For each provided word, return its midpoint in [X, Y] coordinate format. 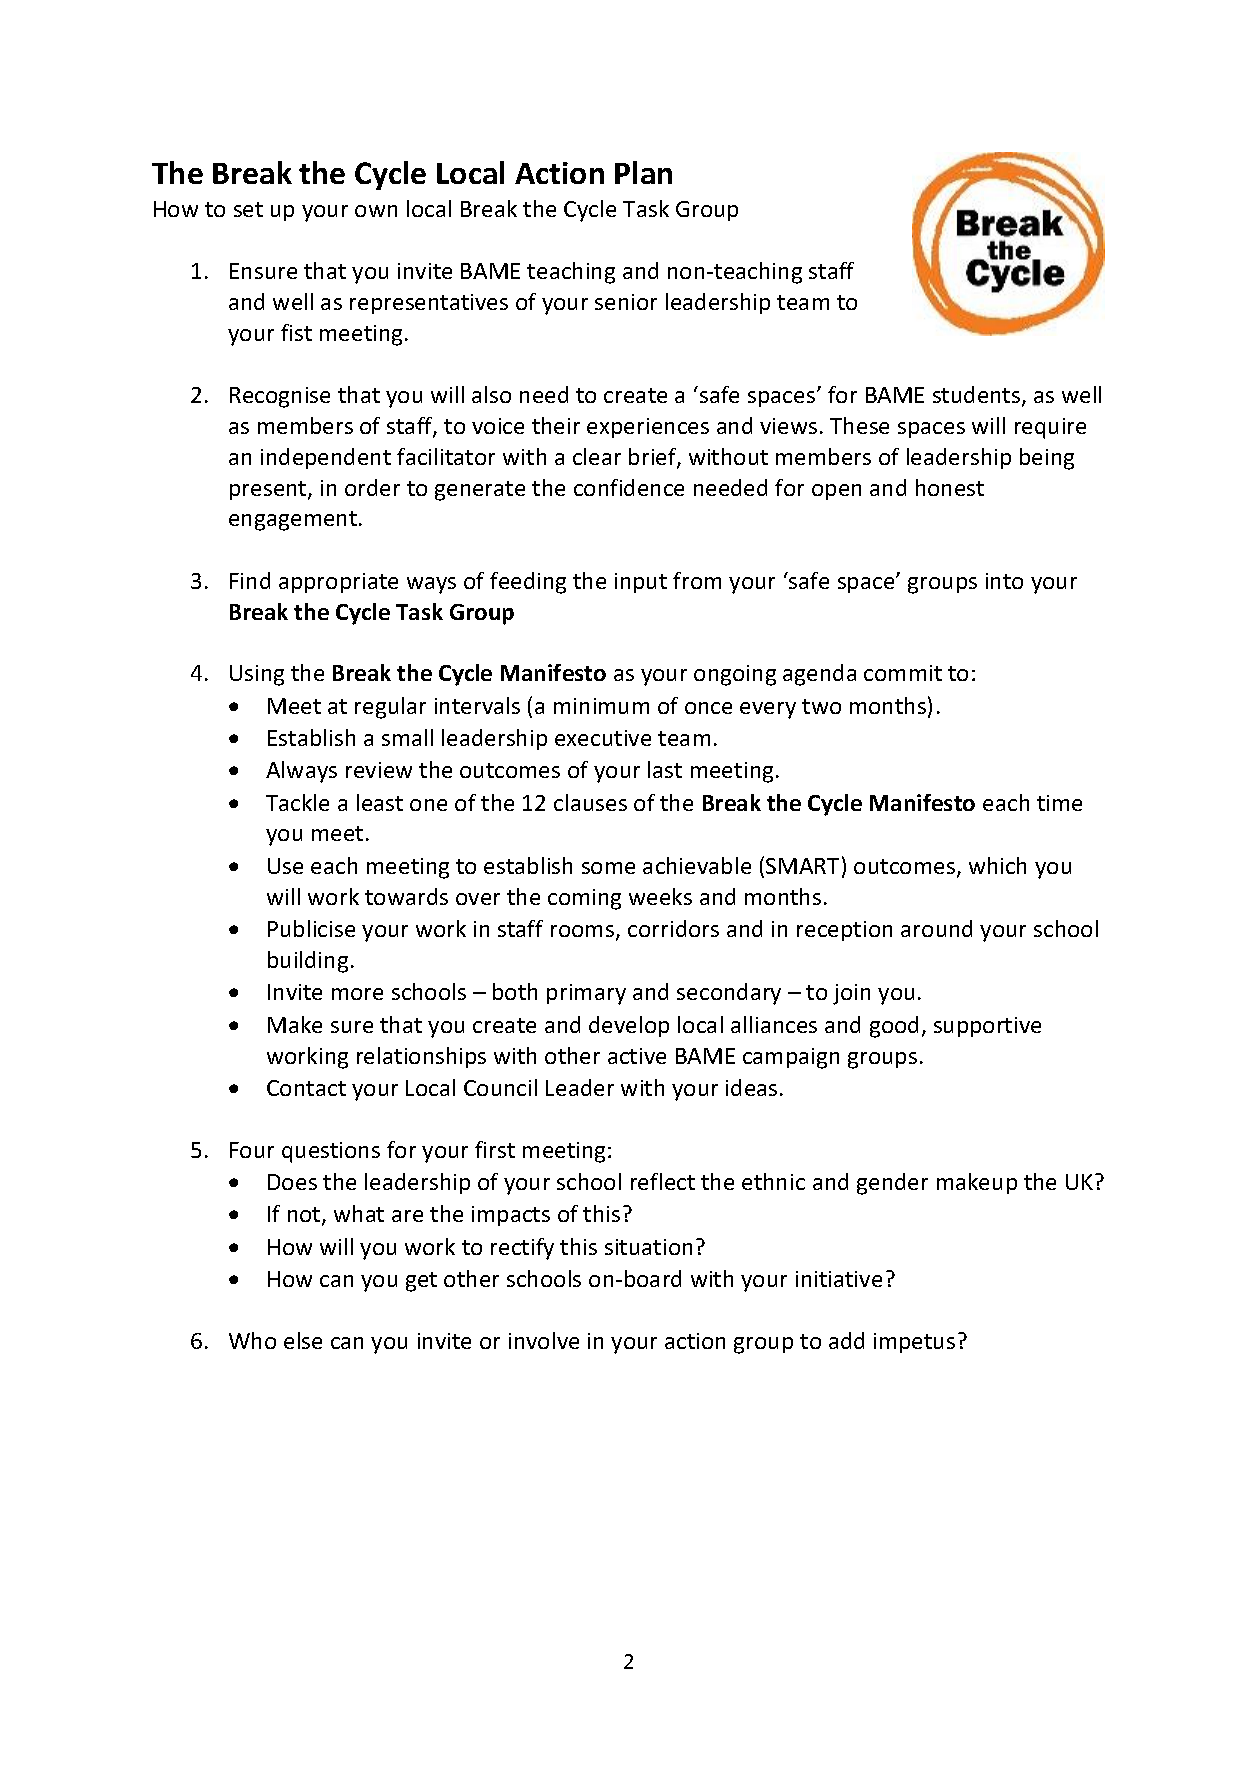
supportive [987, 1027]
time [1059, 803]
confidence [629, 487]
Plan [643, 172]
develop [629, 1026]
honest [950, 487]
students [978, 396]
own [376, 211]
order [372, 487]
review [379, 770]
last [665, 769]
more [357, 994]
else [303, 1340]
